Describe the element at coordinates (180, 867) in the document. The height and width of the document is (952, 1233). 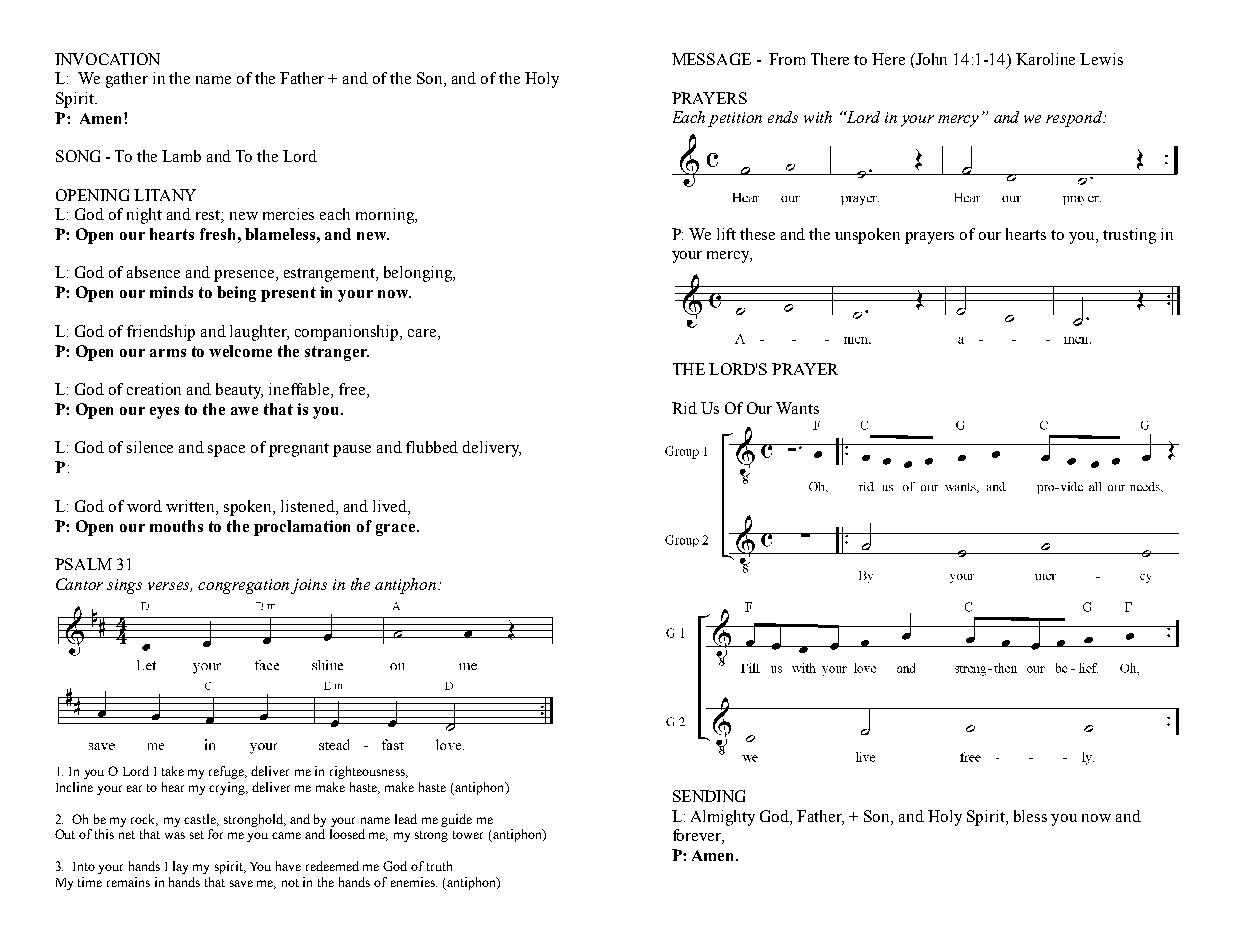
I see `lay` at that location.
